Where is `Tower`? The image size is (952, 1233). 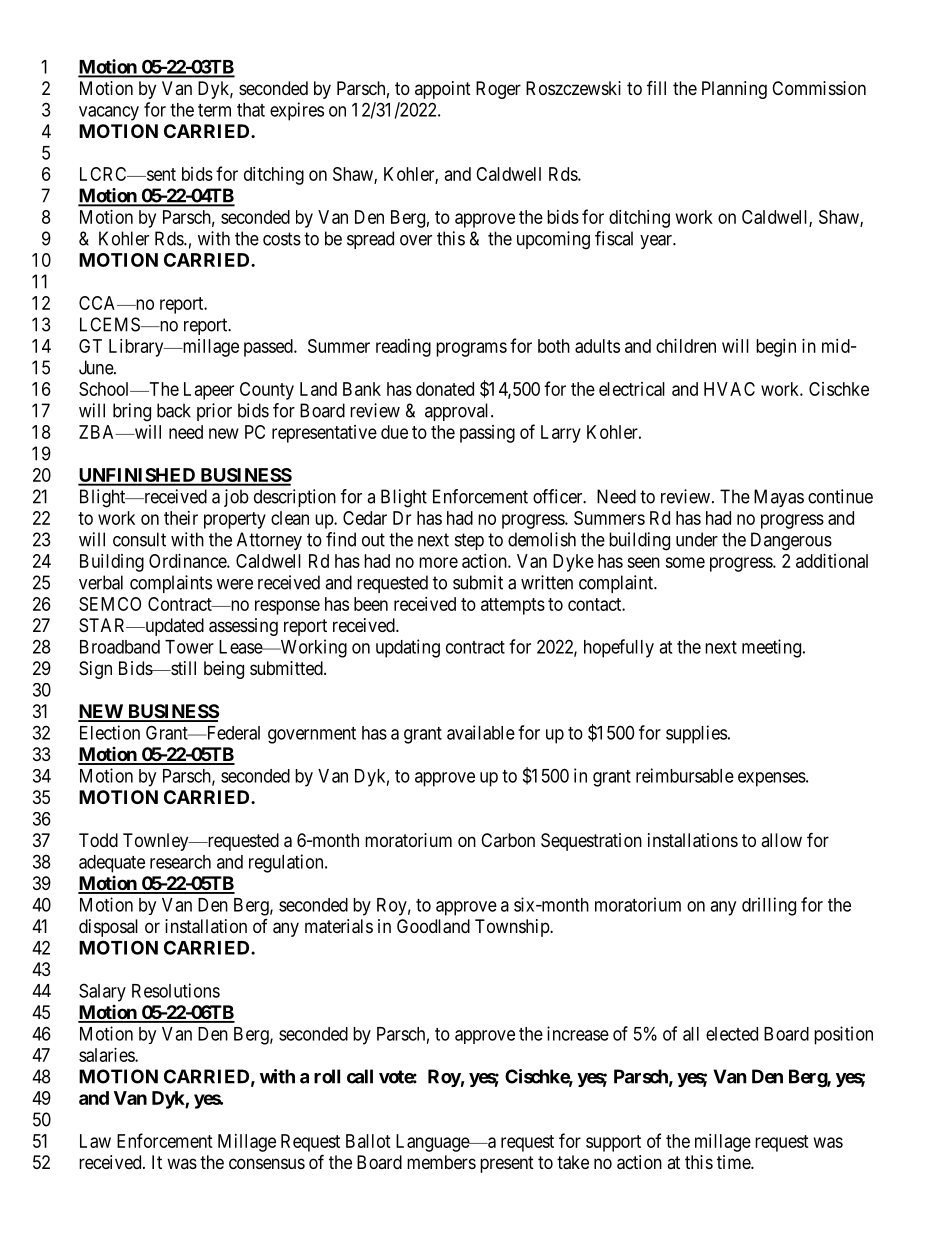
Tower is located at coordinates (189, 647).
